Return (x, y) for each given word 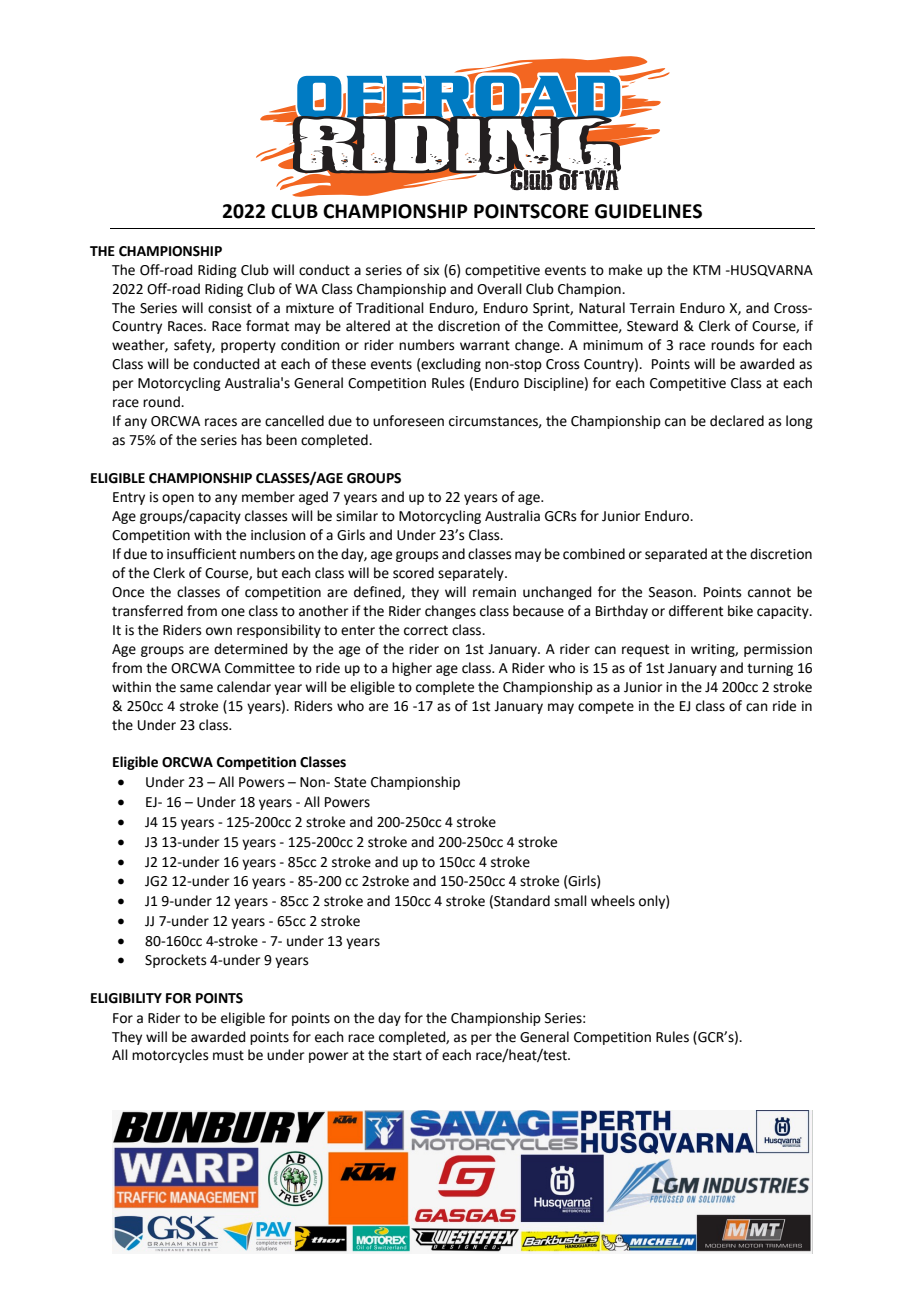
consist (230, 308)
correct (426, 630)
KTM (706, 270)
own (219, 631)
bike (740, 611)
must (228, 1055)
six (431, 270)
